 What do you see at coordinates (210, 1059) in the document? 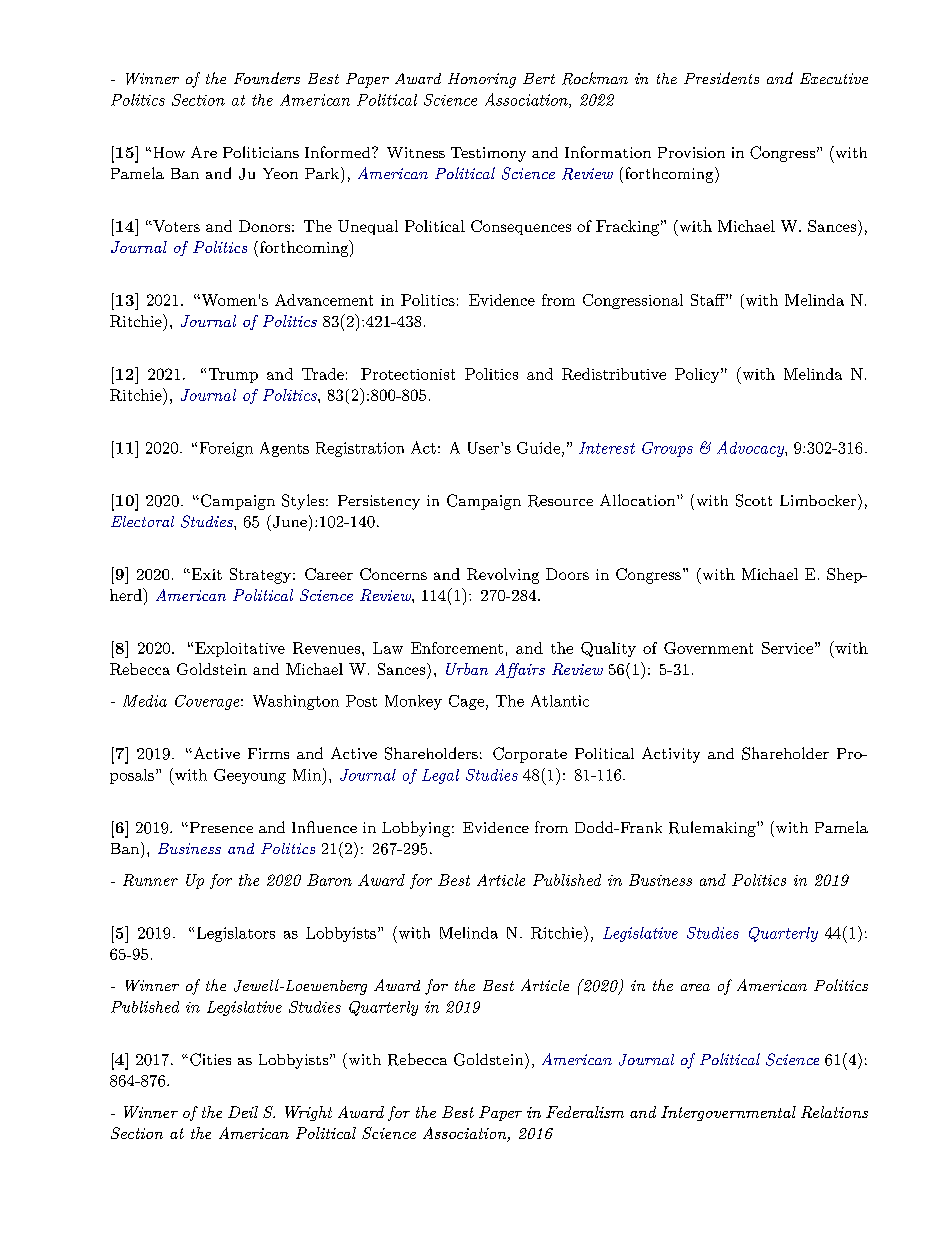
I see `Cities` at bounding box center [210, 1059].
